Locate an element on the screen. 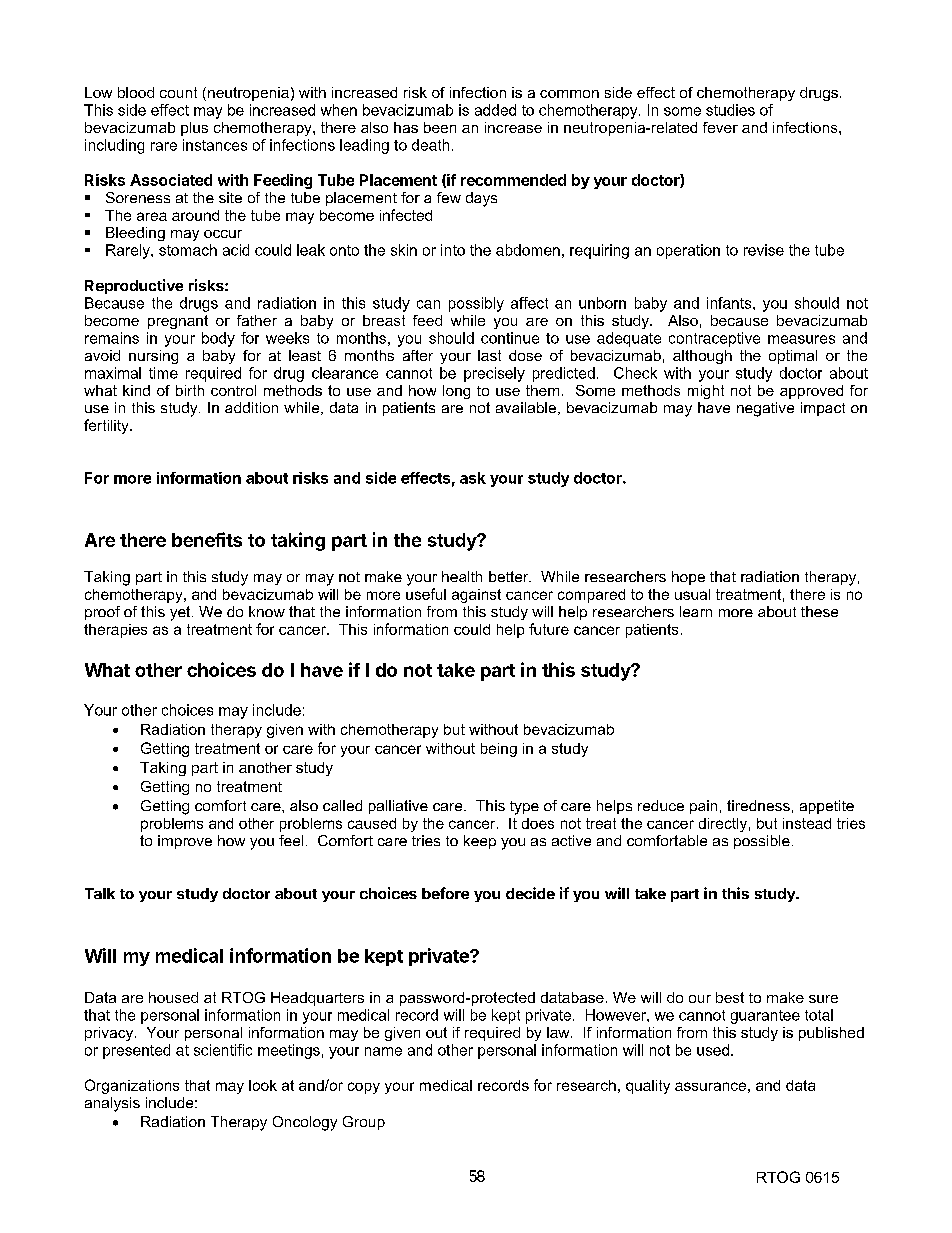 The height and width of the screenshot is (1233, 952). plus is located at coordinates (194, 129).
